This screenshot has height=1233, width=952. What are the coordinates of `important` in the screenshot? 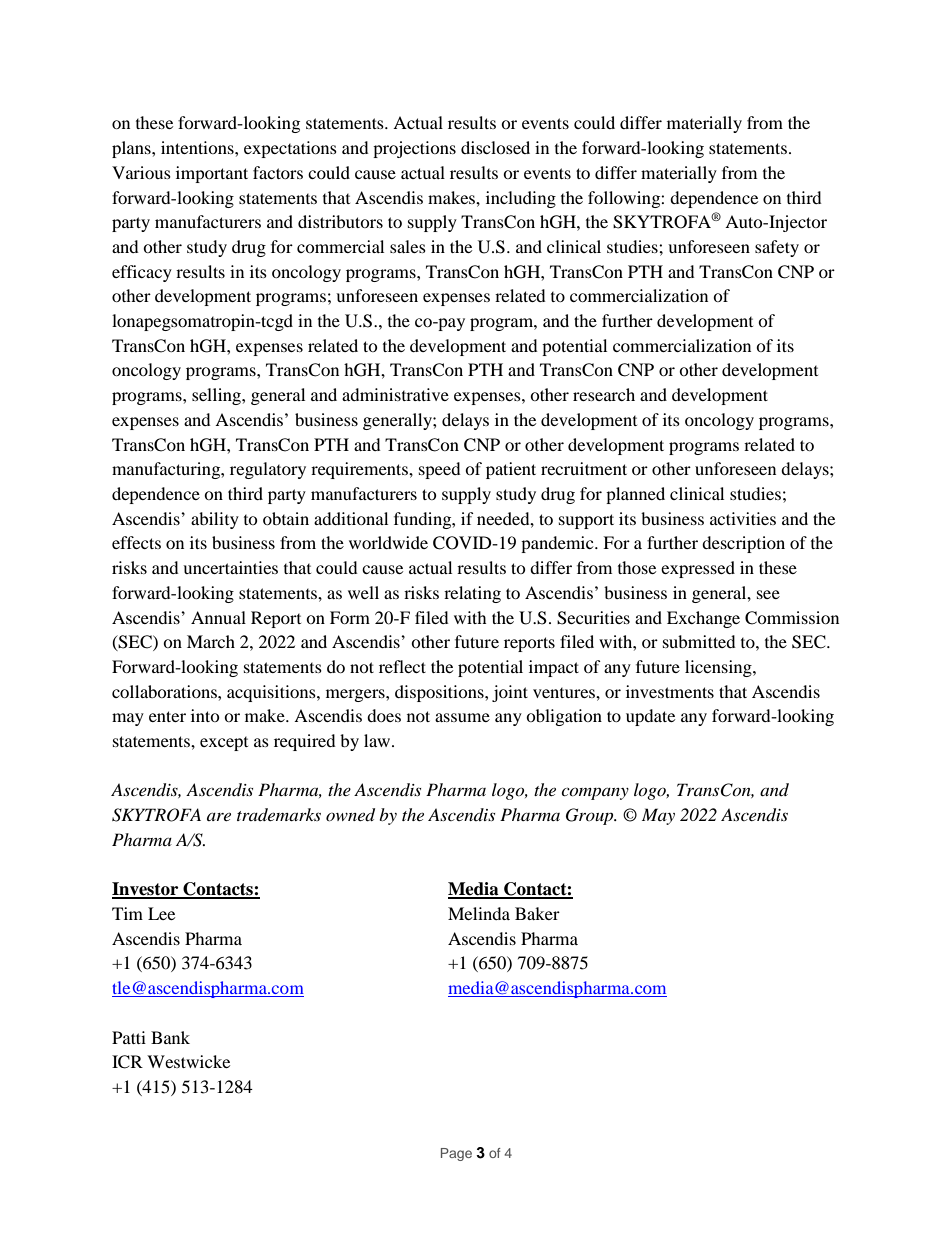 It's located at (212, 174).
